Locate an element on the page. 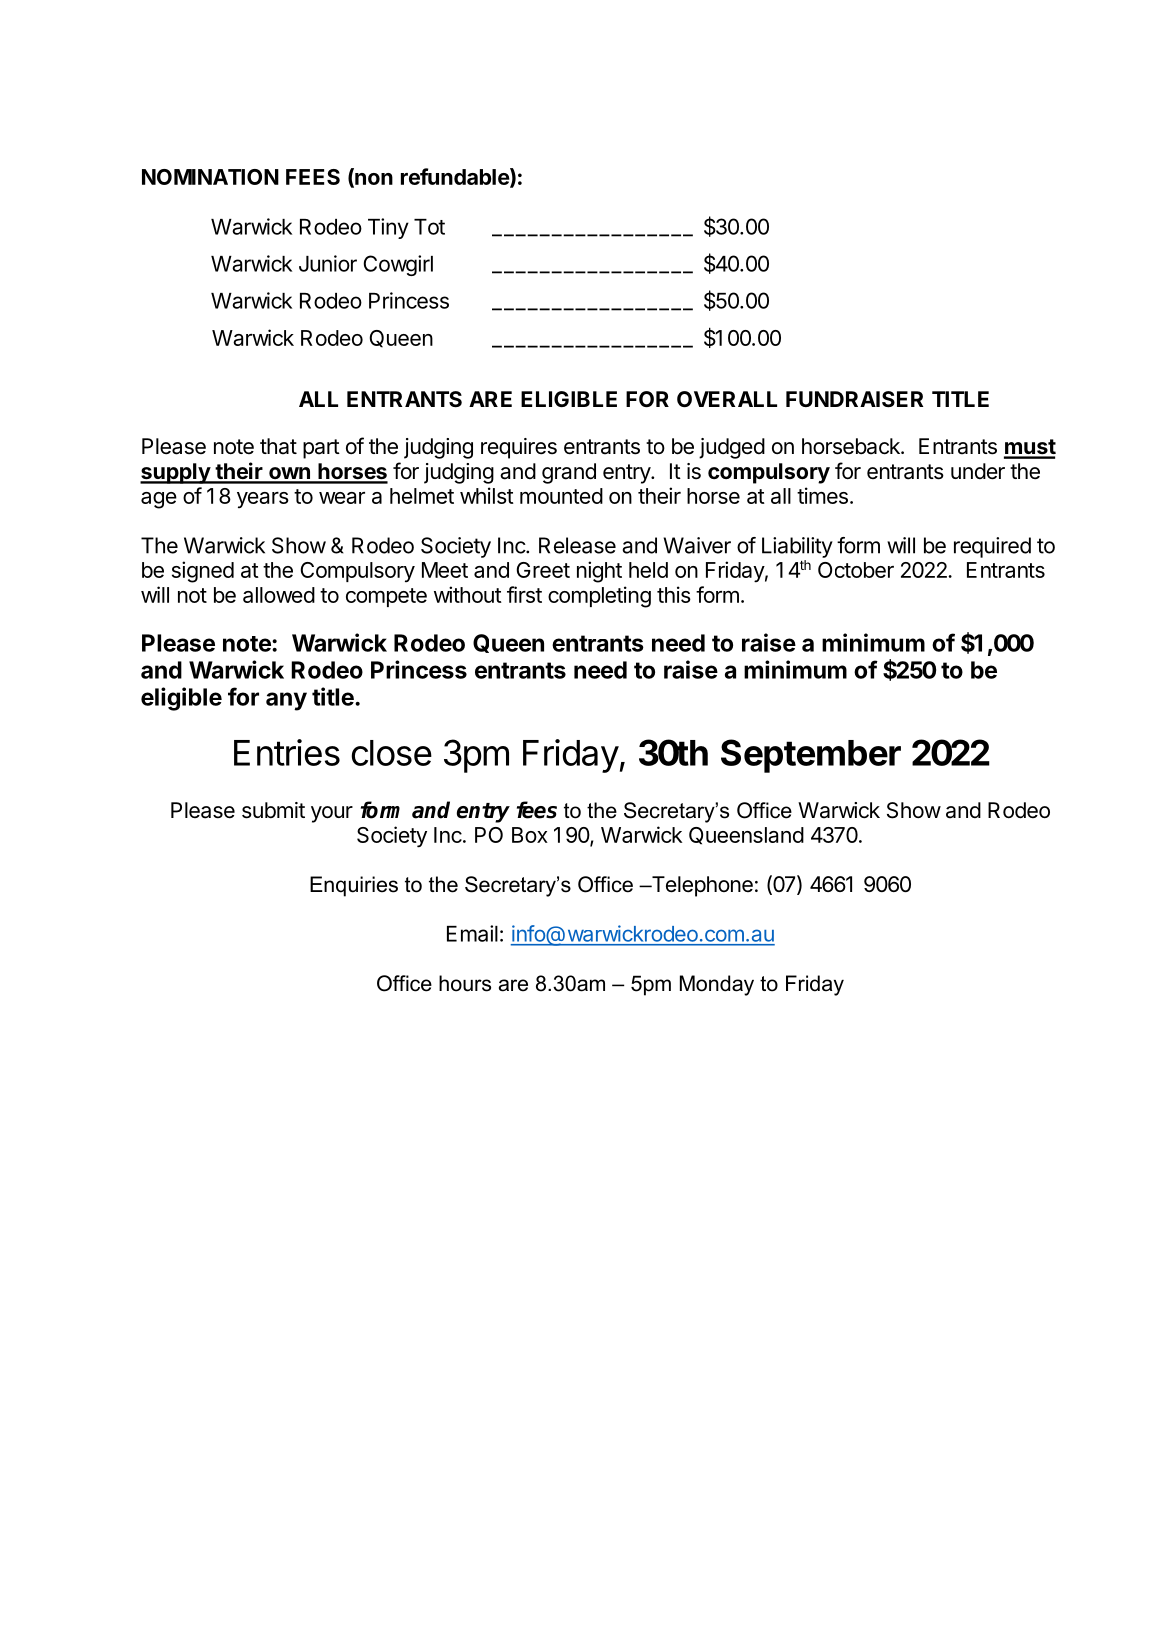 The height and width of the document is (1643, 1162). September is located at coordinates (811, 756).
